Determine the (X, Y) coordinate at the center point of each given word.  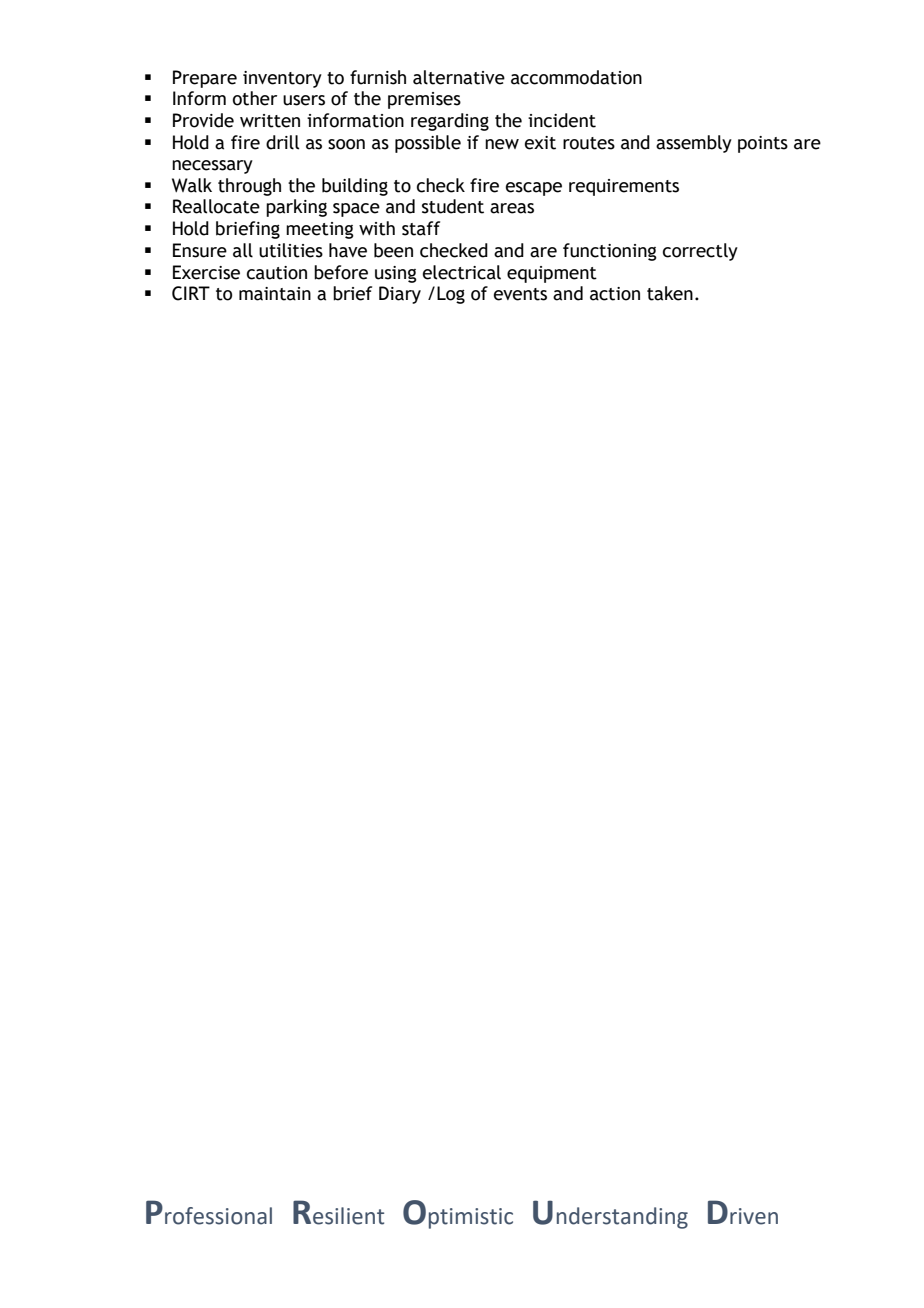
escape (534, 189)
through (249, 187)
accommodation (576, 77)
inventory (282, 79)
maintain (275, 294)
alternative (459, 77)
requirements (624, 187)
